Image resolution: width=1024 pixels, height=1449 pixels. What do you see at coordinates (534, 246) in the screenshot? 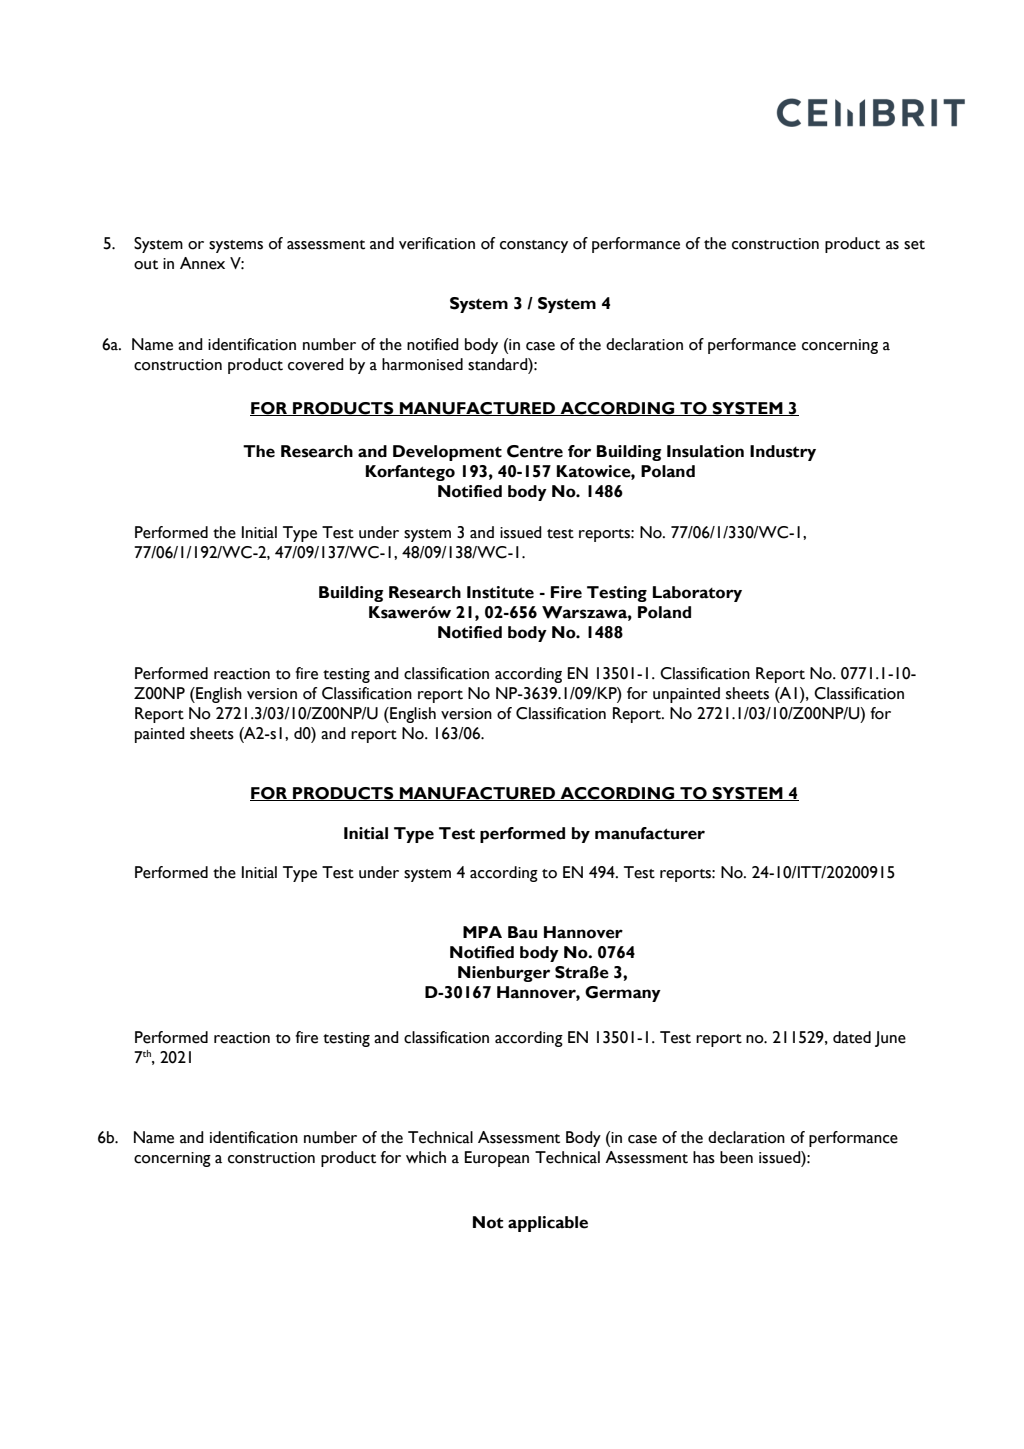
I see `constancy` at bounding box center [534, 246].
